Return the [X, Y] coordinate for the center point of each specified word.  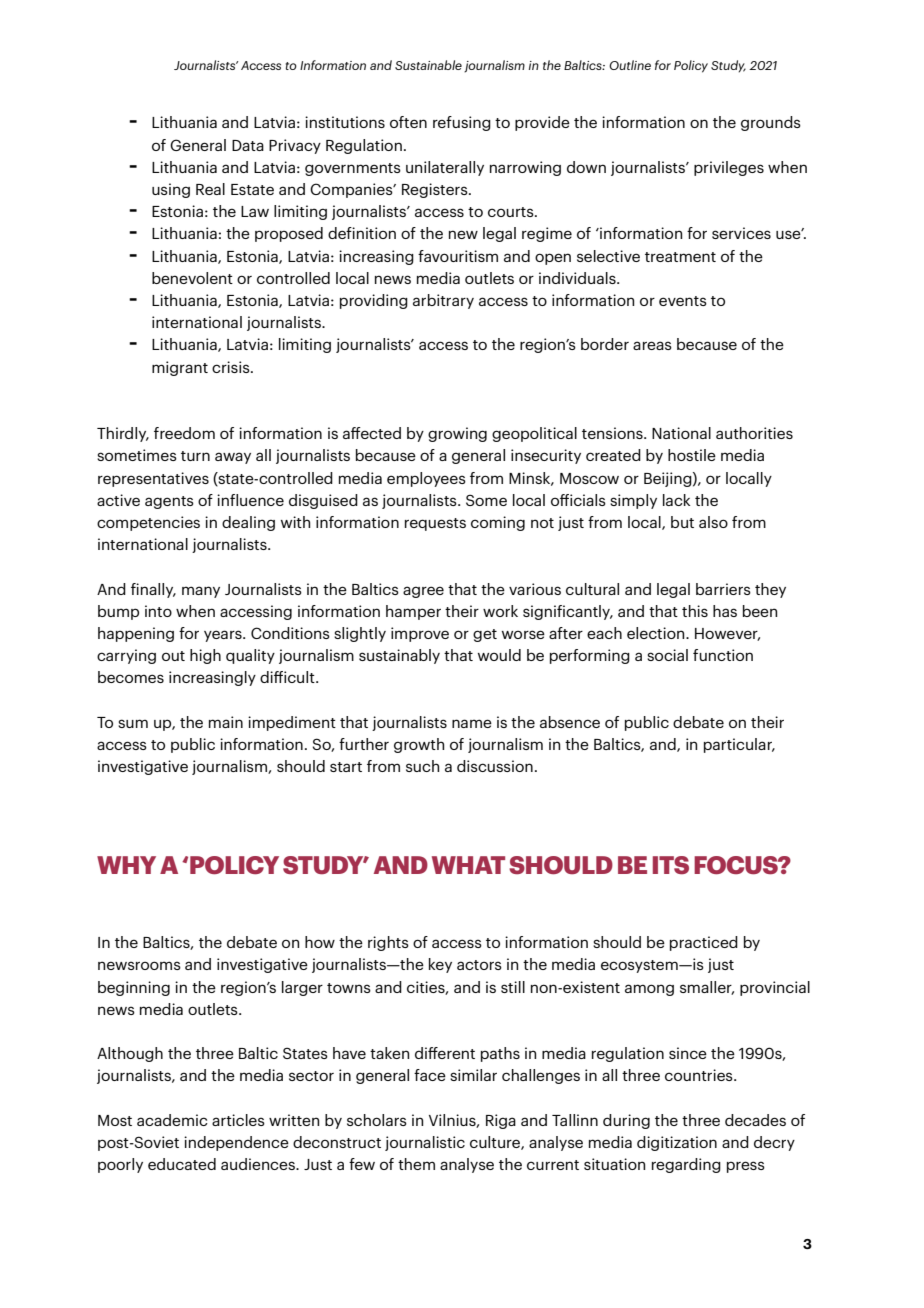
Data [248, 145]
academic [172, 1120]
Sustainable [428, 65]
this [695, 611]
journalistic [425, 1143]
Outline [630, 65]
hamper [413, 612]
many [201, 592]
